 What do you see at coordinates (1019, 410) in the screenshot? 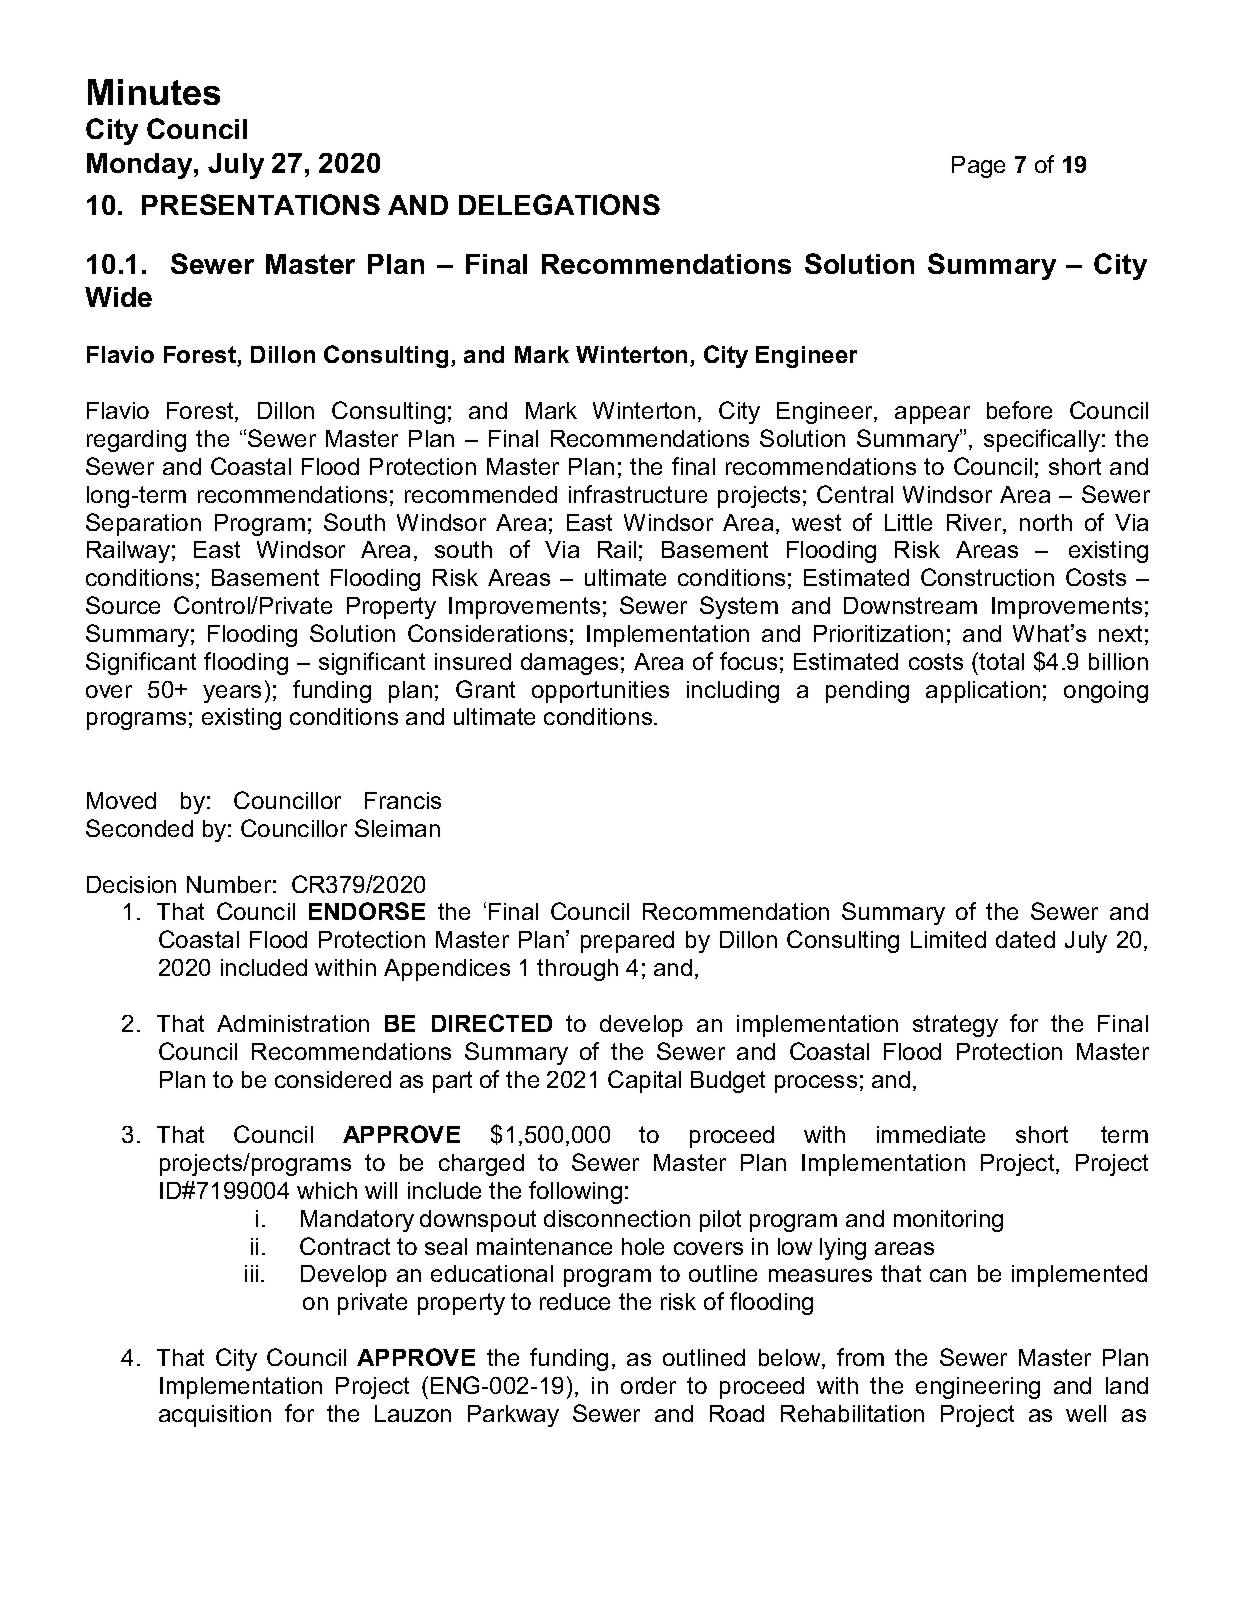
I see `before` at bounding box center [1019, 410].
